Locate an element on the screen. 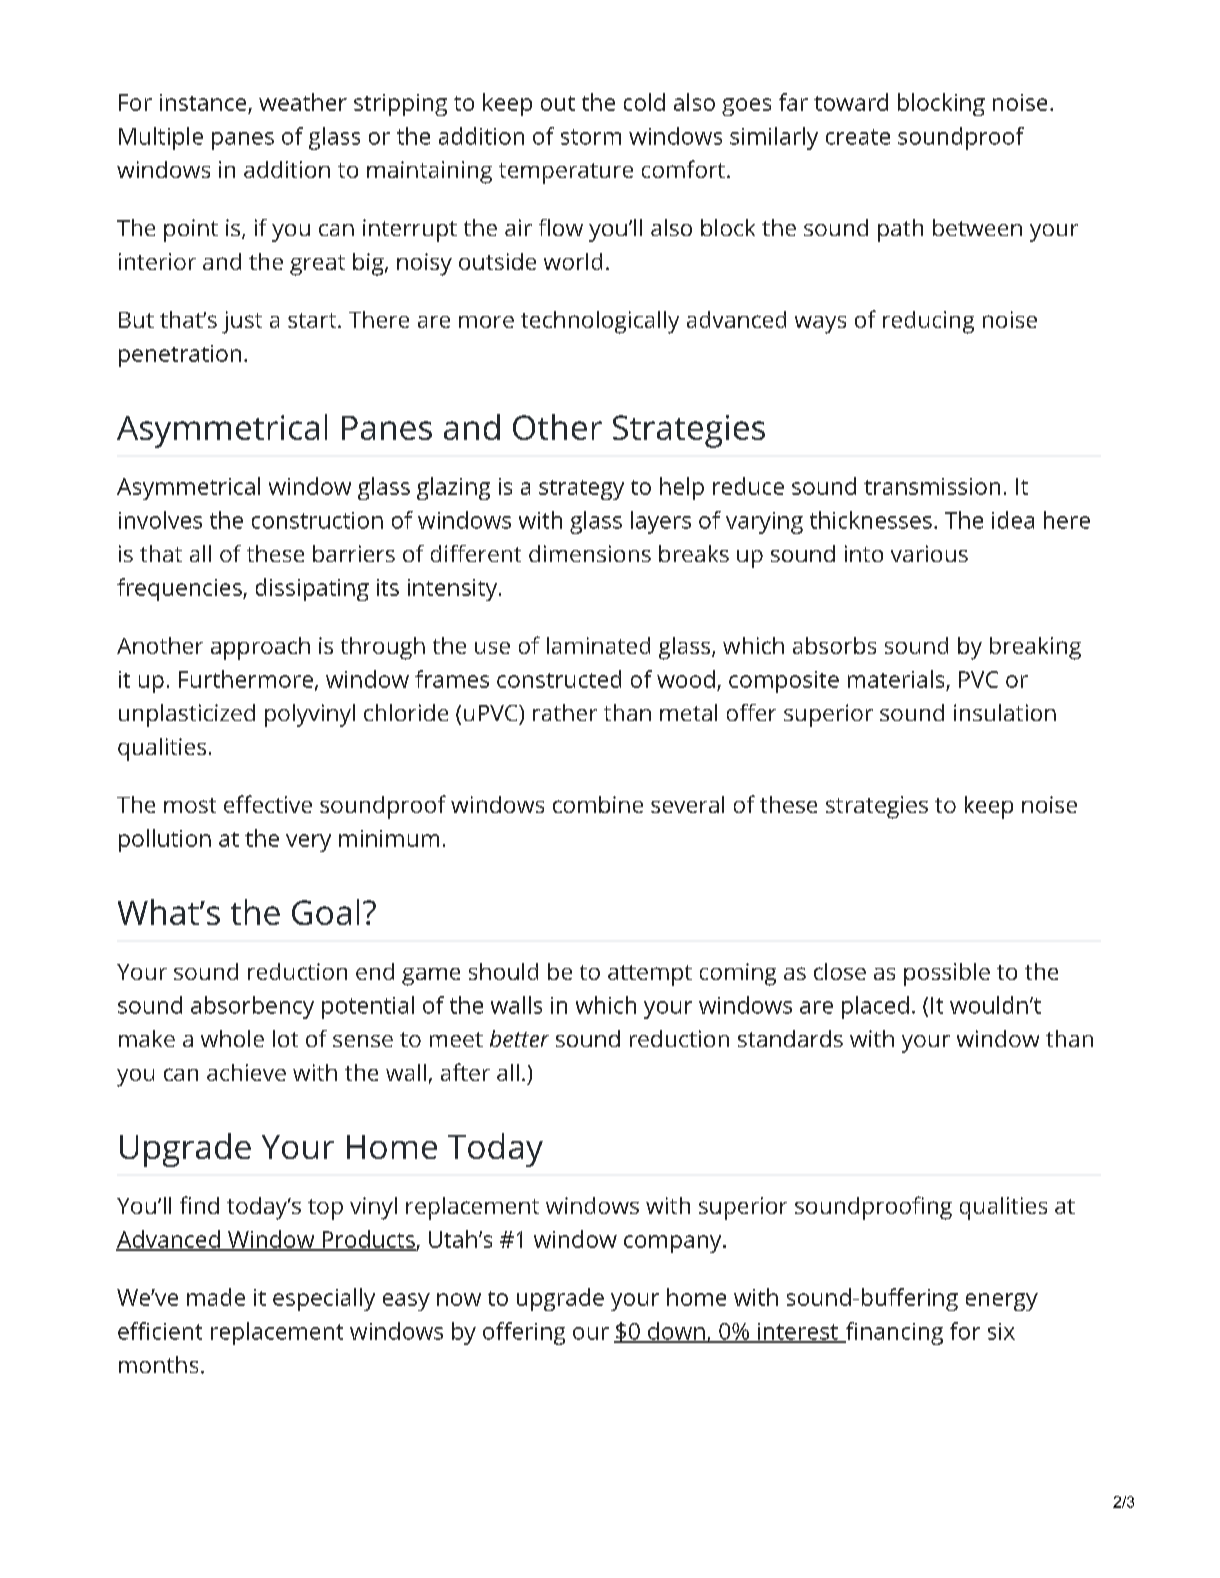 The width and height of the screenshot is (1220, 1578). very is located at coordinates (308, 843).
